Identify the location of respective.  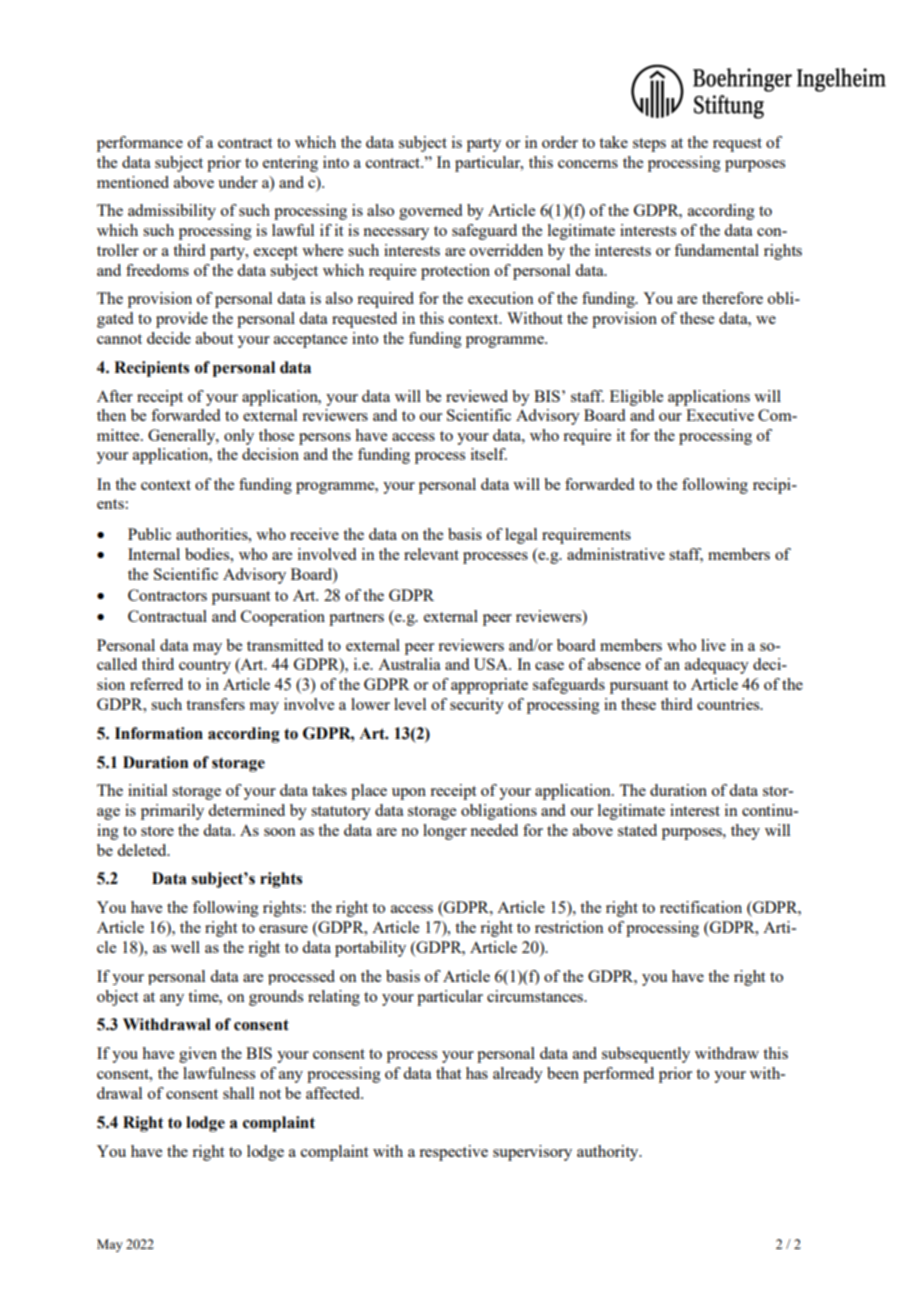
(453, 1153).
